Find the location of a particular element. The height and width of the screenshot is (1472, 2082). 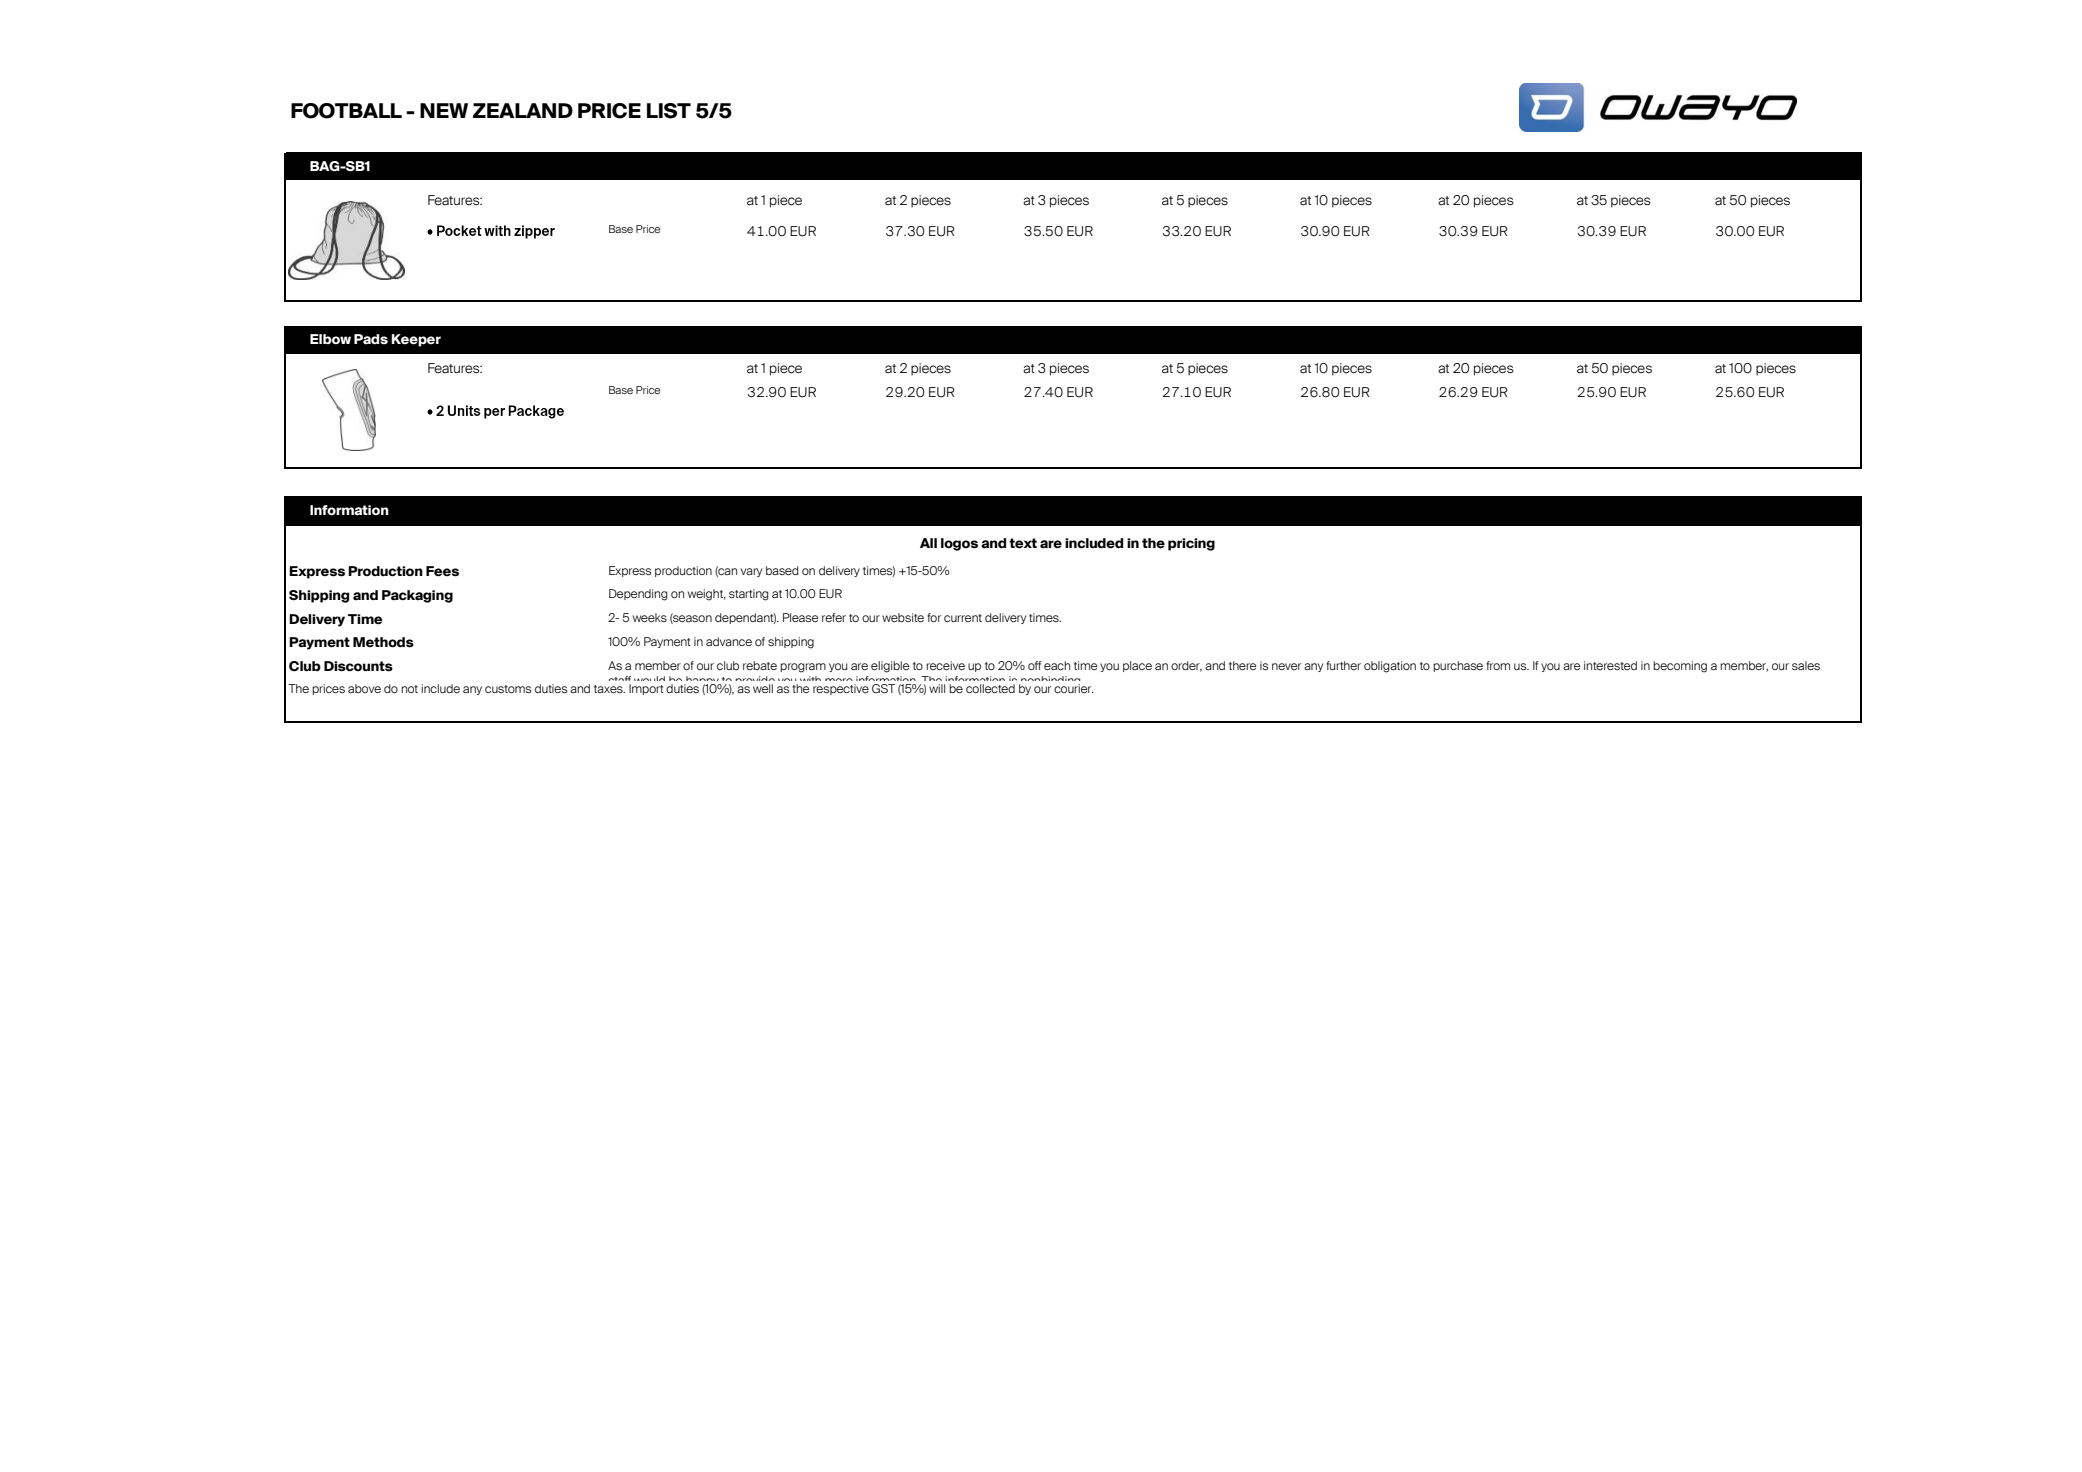

logos is located at coordinates (959, 544).
